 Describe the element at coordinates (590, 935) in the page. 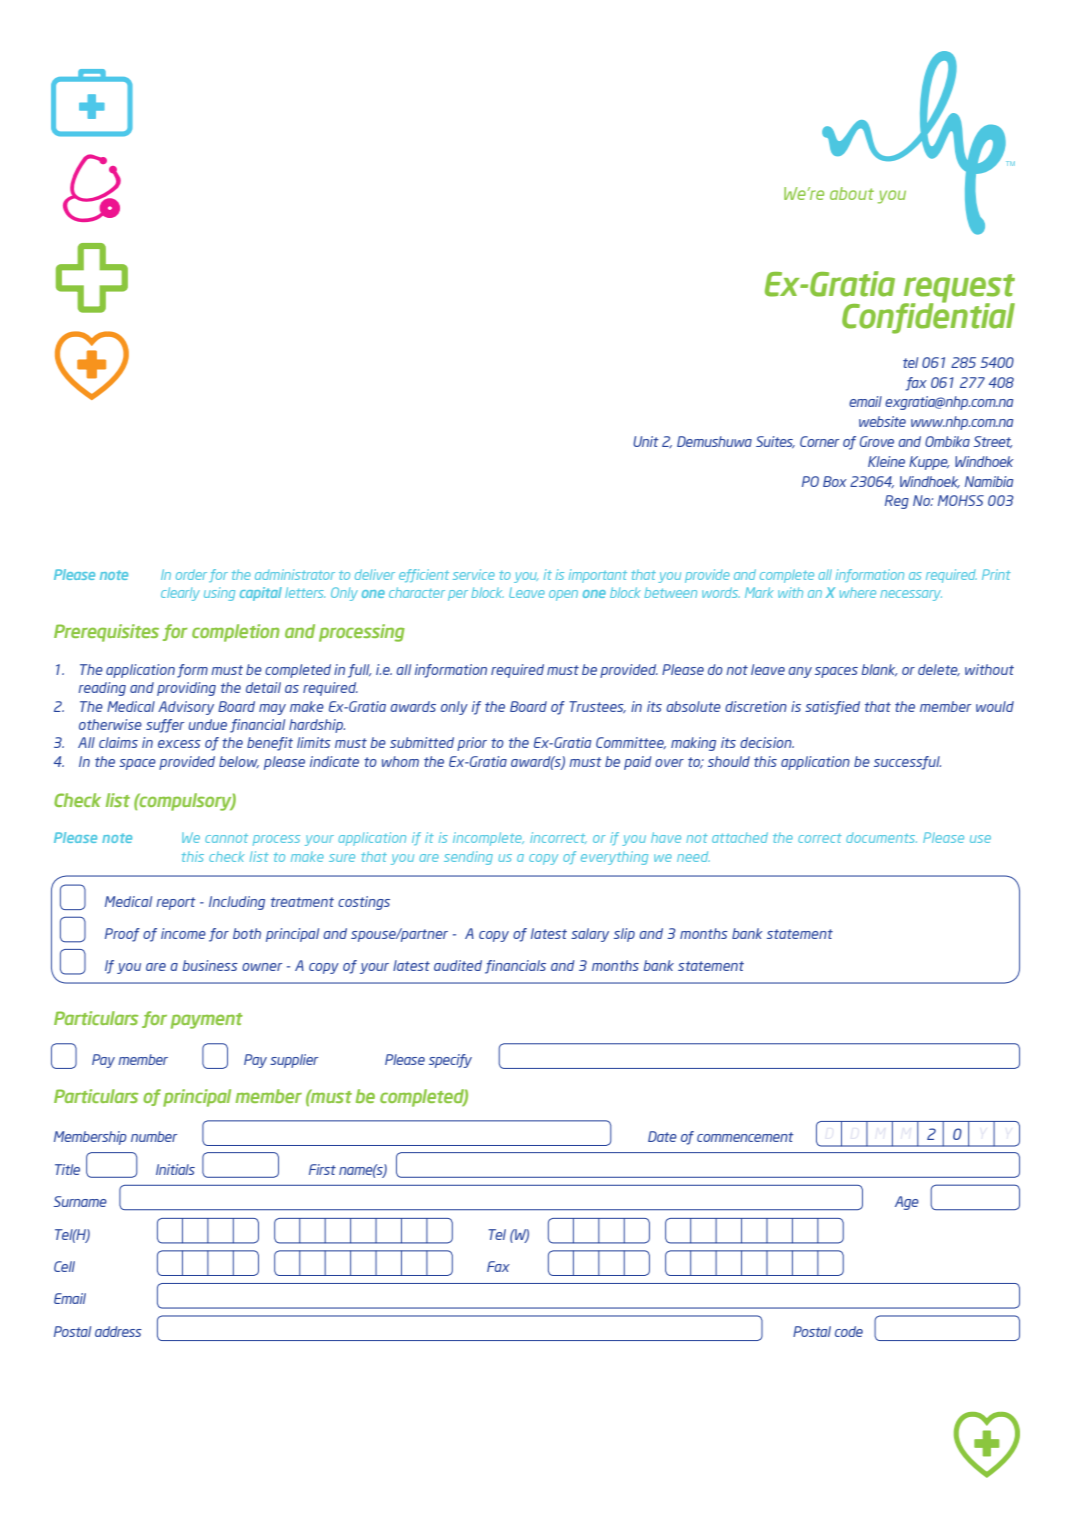

I see `salary` at that location.
